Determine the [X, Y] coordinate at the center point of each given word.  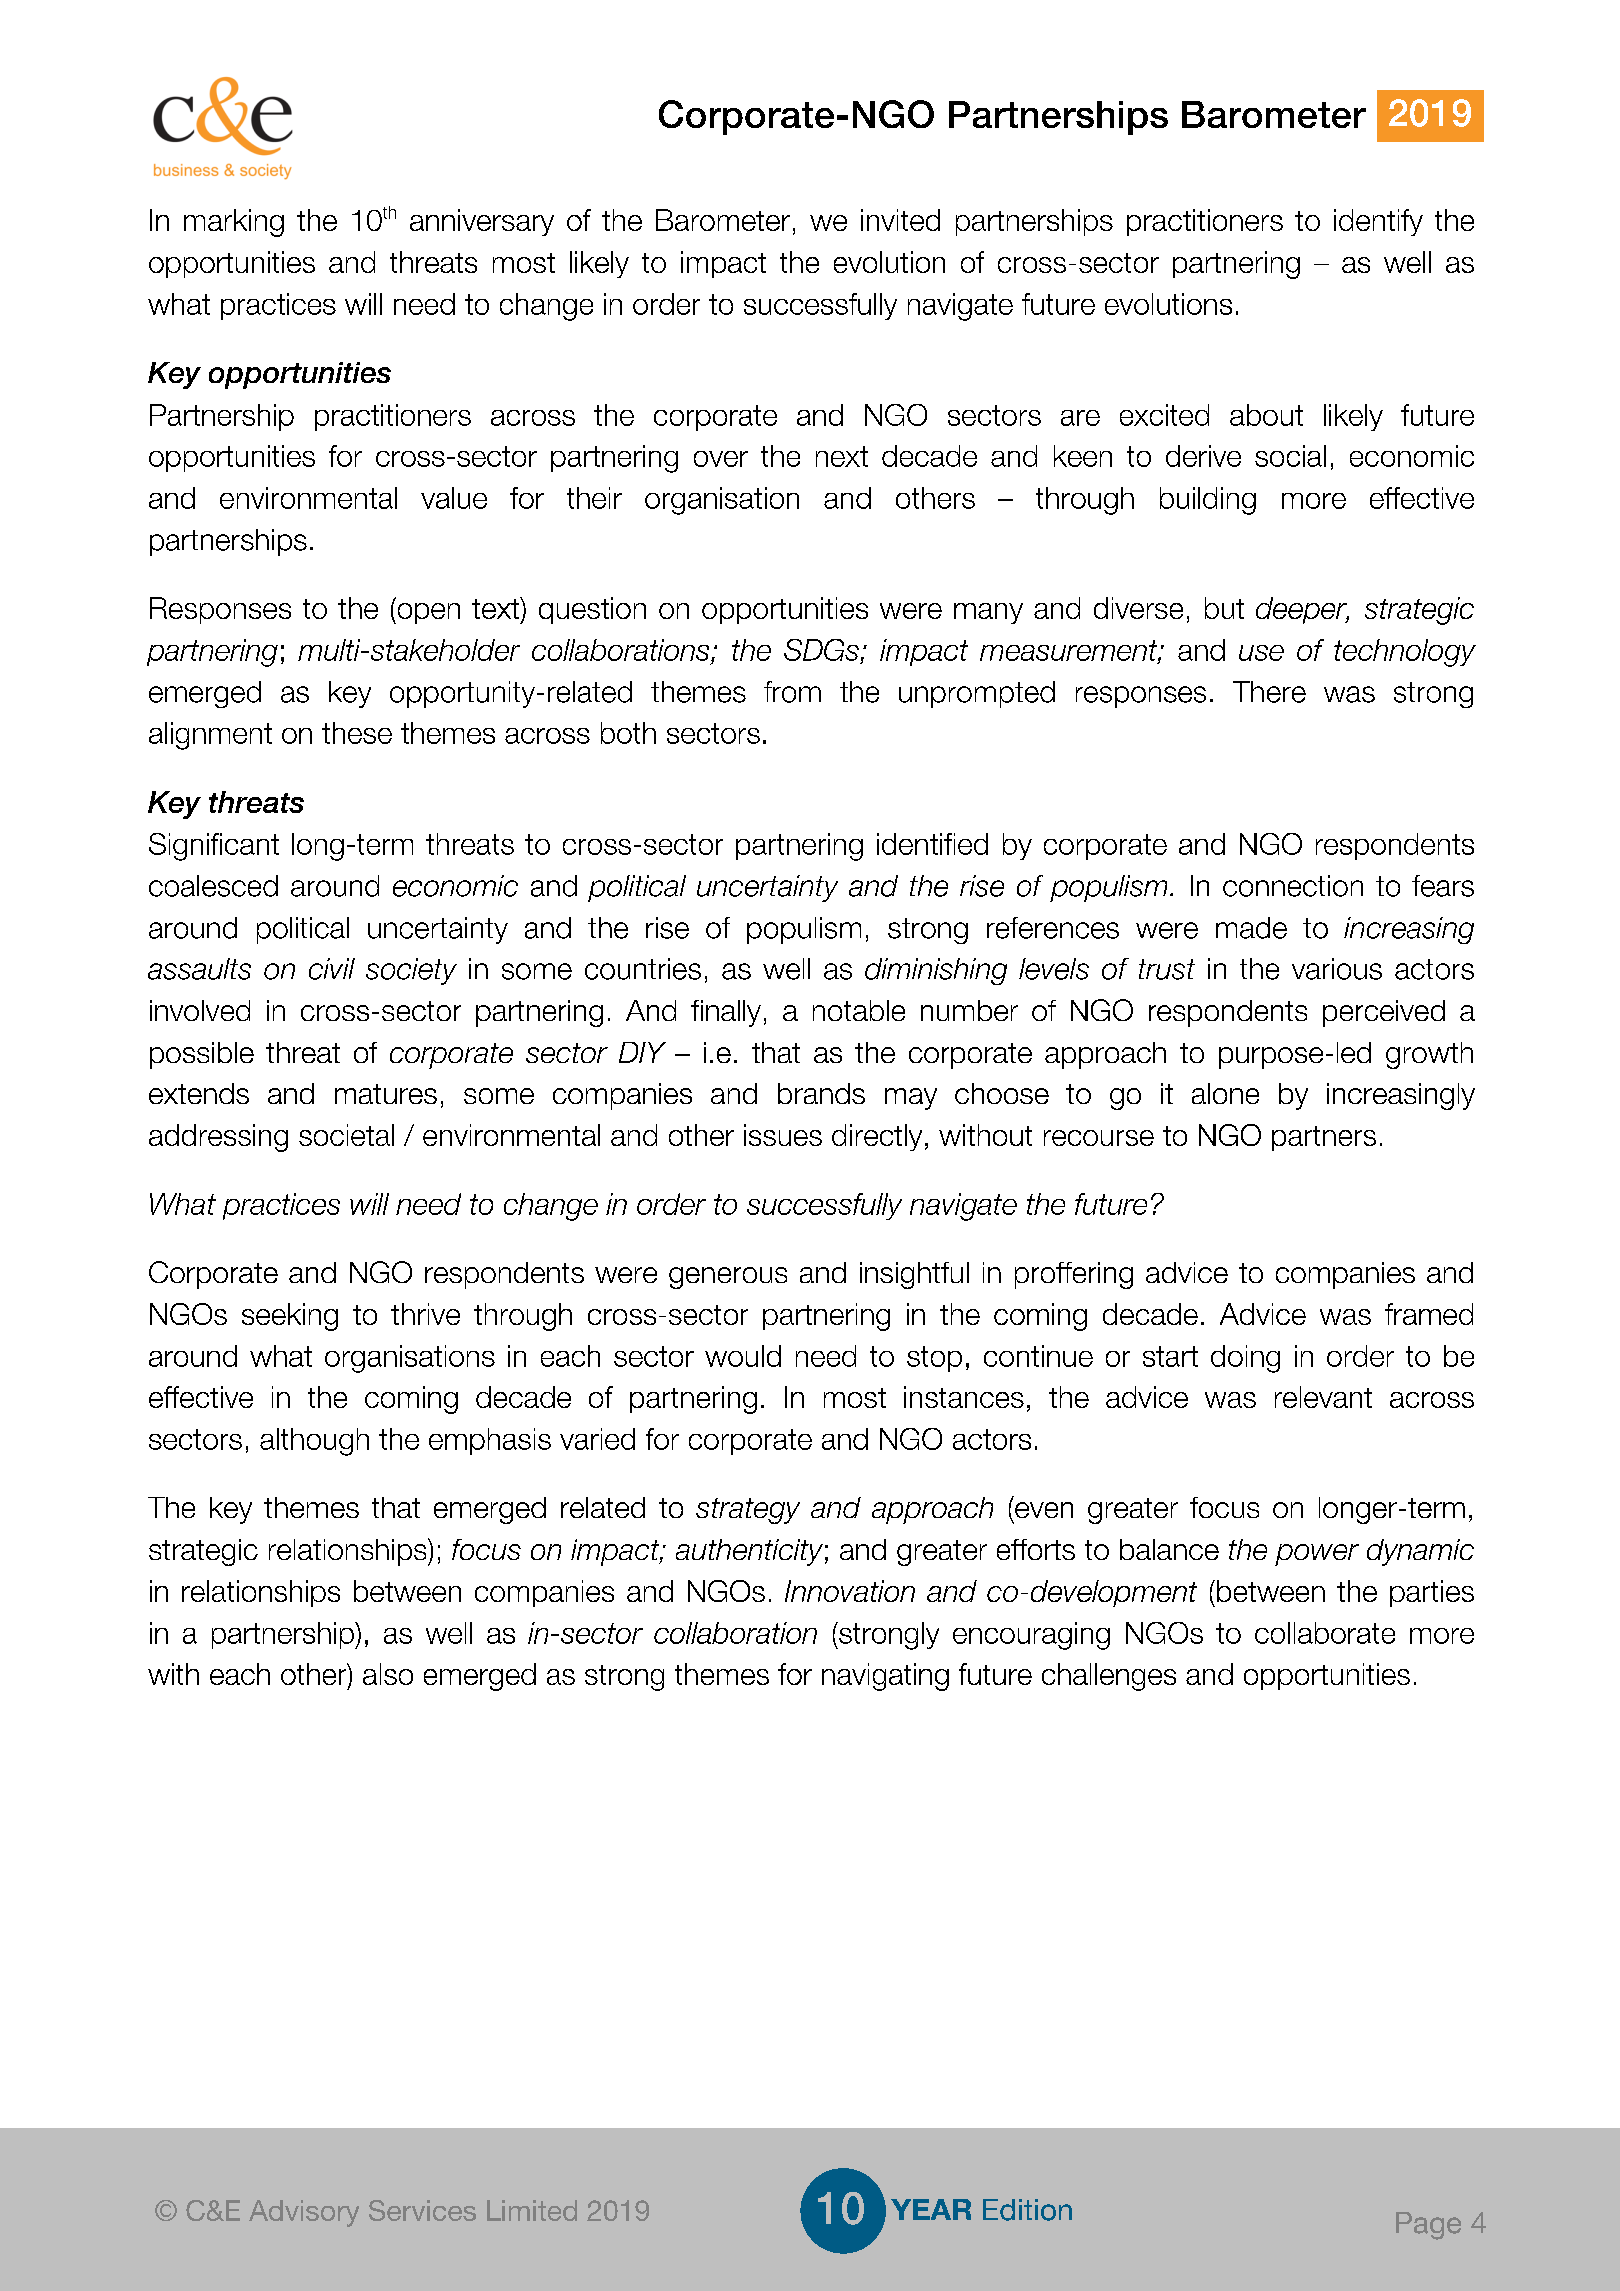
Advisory [304, 2213]
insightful [914, 1275]
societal [346, 1135]
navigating [885, 1677]
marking [234, 223]
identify [1378, 222]
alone [1225, 1093]
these [357, 733]
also [388, 1674]
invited [900, 220]
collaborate [1325, 1633]
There [1269, 692]
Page [1428, 2226]
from [792, 692]
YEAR [931, 2209]
